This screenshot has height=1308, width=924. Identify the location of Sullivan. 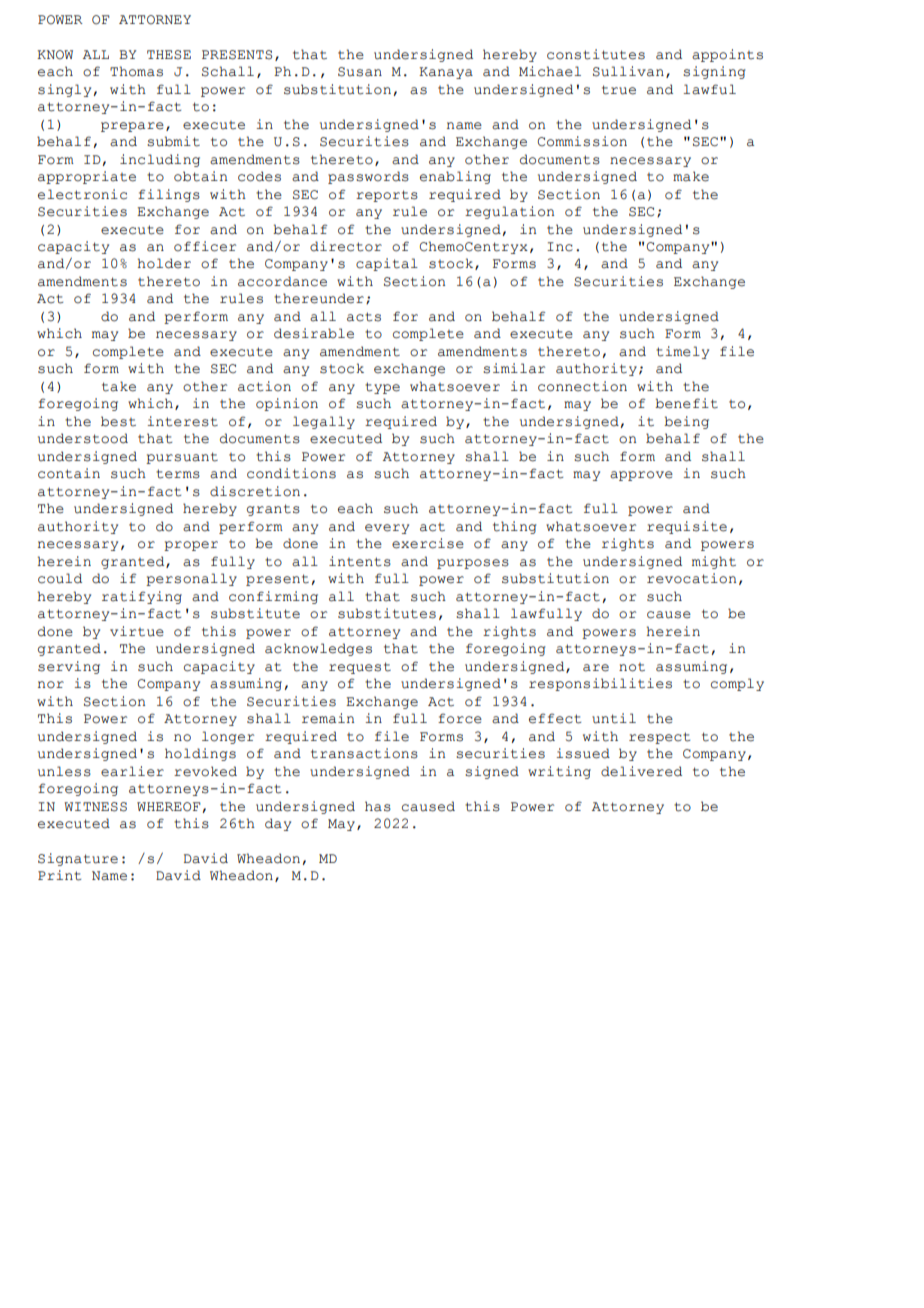
(628, 71).
